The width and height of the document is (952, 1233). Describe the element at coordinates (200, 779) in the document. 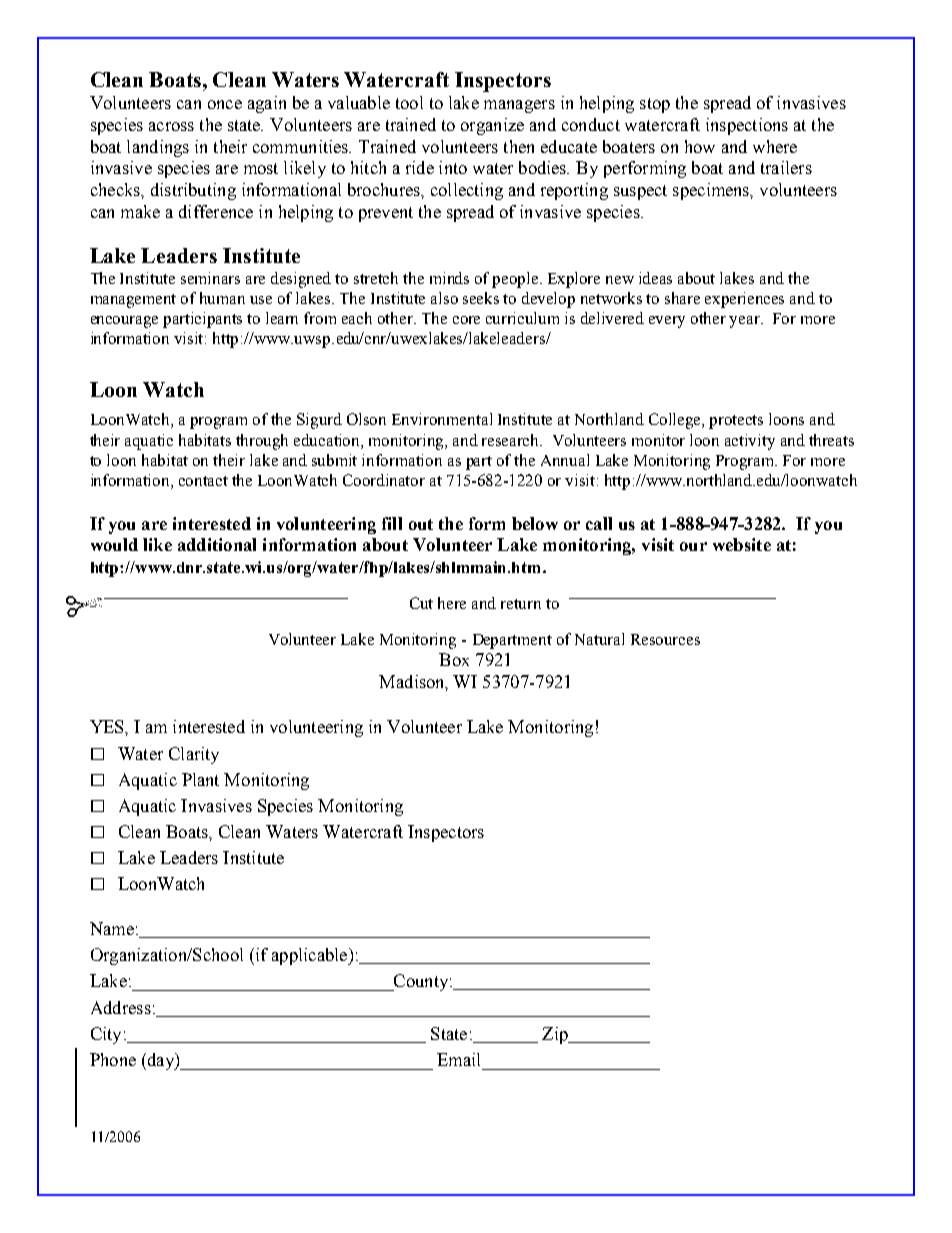

I see `Plant` at that location.
